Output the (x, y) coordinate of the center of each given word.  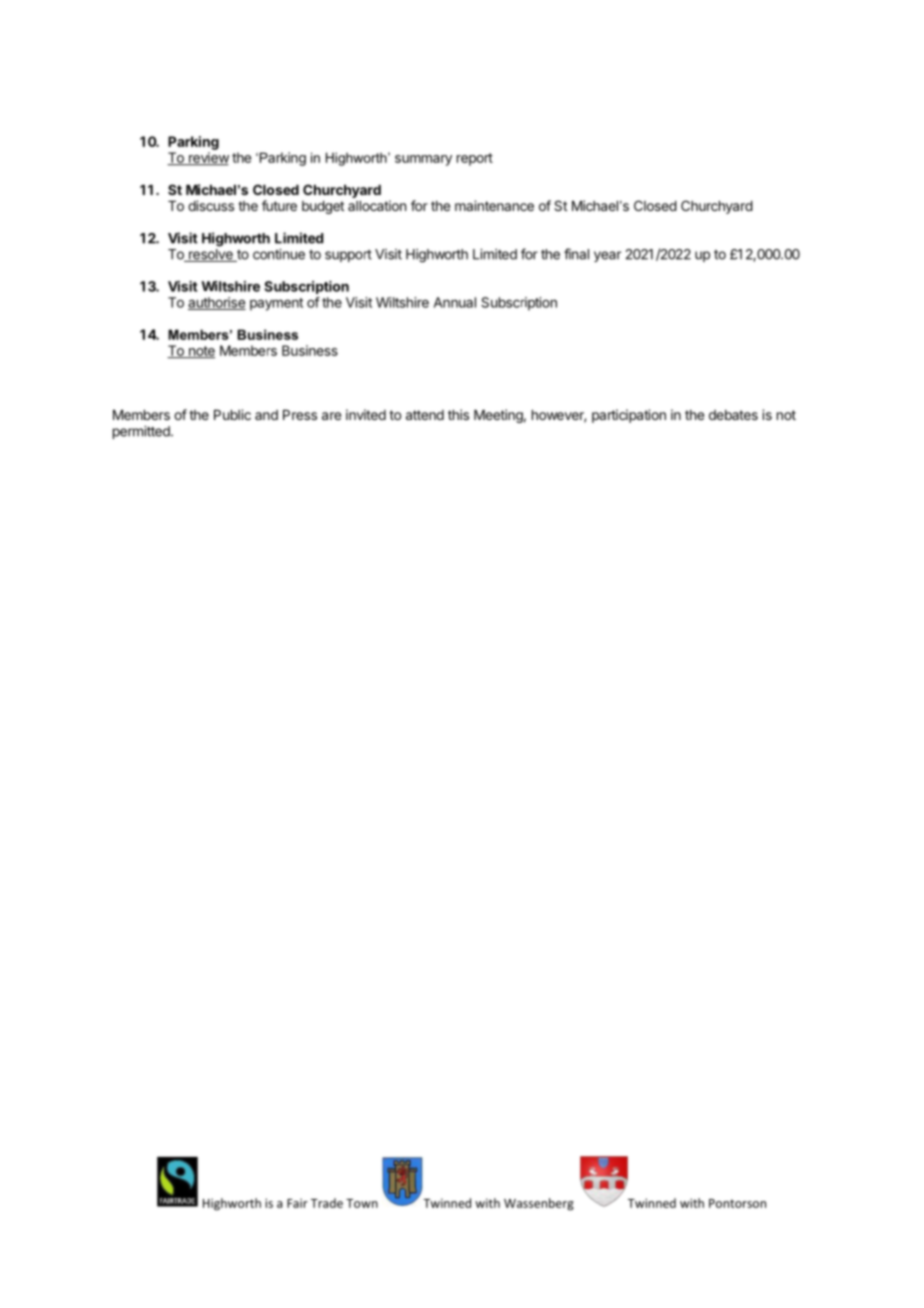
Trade (327, 1203)
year (607, 256)
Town (362, 1203)
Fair (297, 1203)
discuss (211, 205)
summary (423, 160)
